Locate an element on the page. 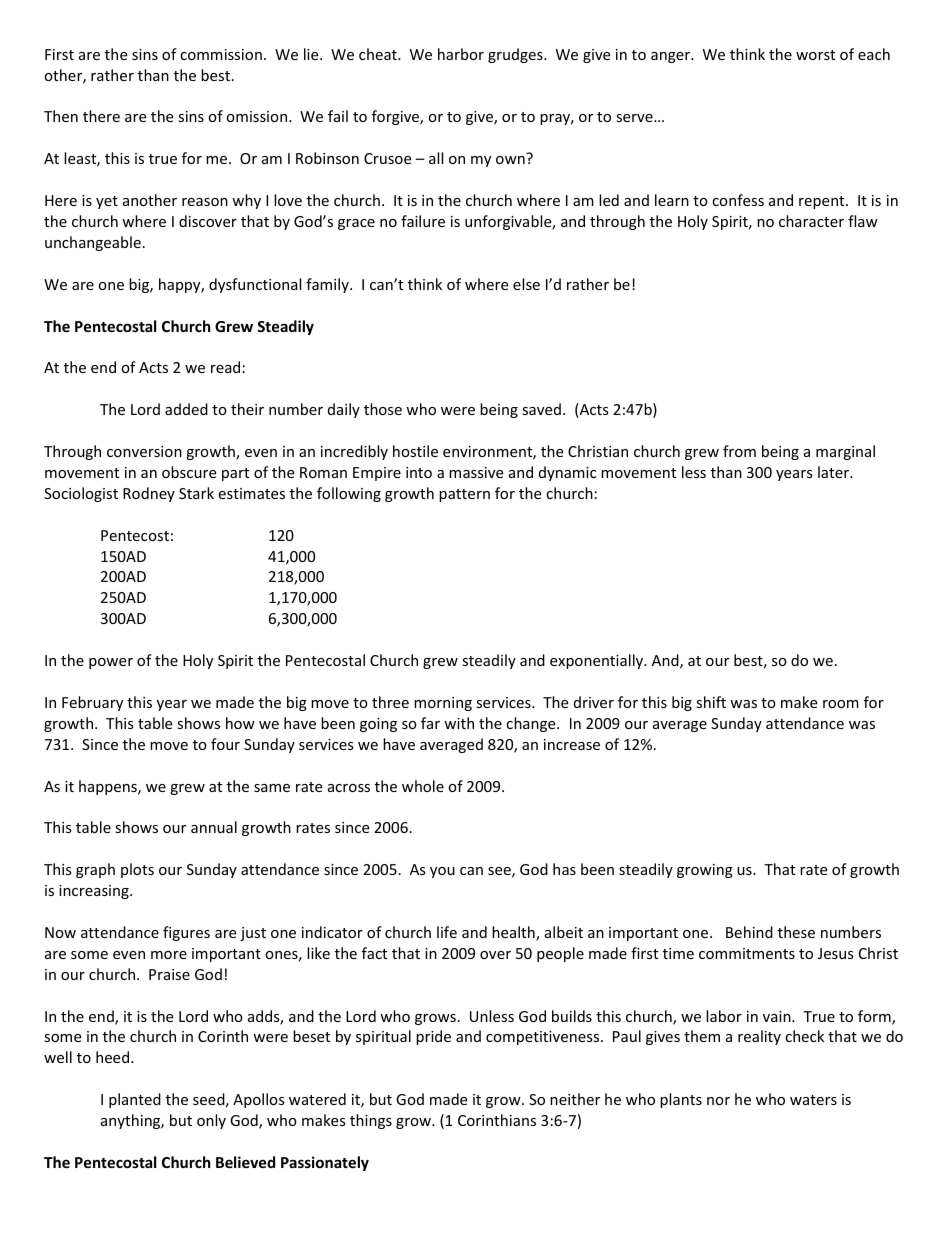 The height and width of the page is (1233, 952). things is located at coordinates (371, 1121).
